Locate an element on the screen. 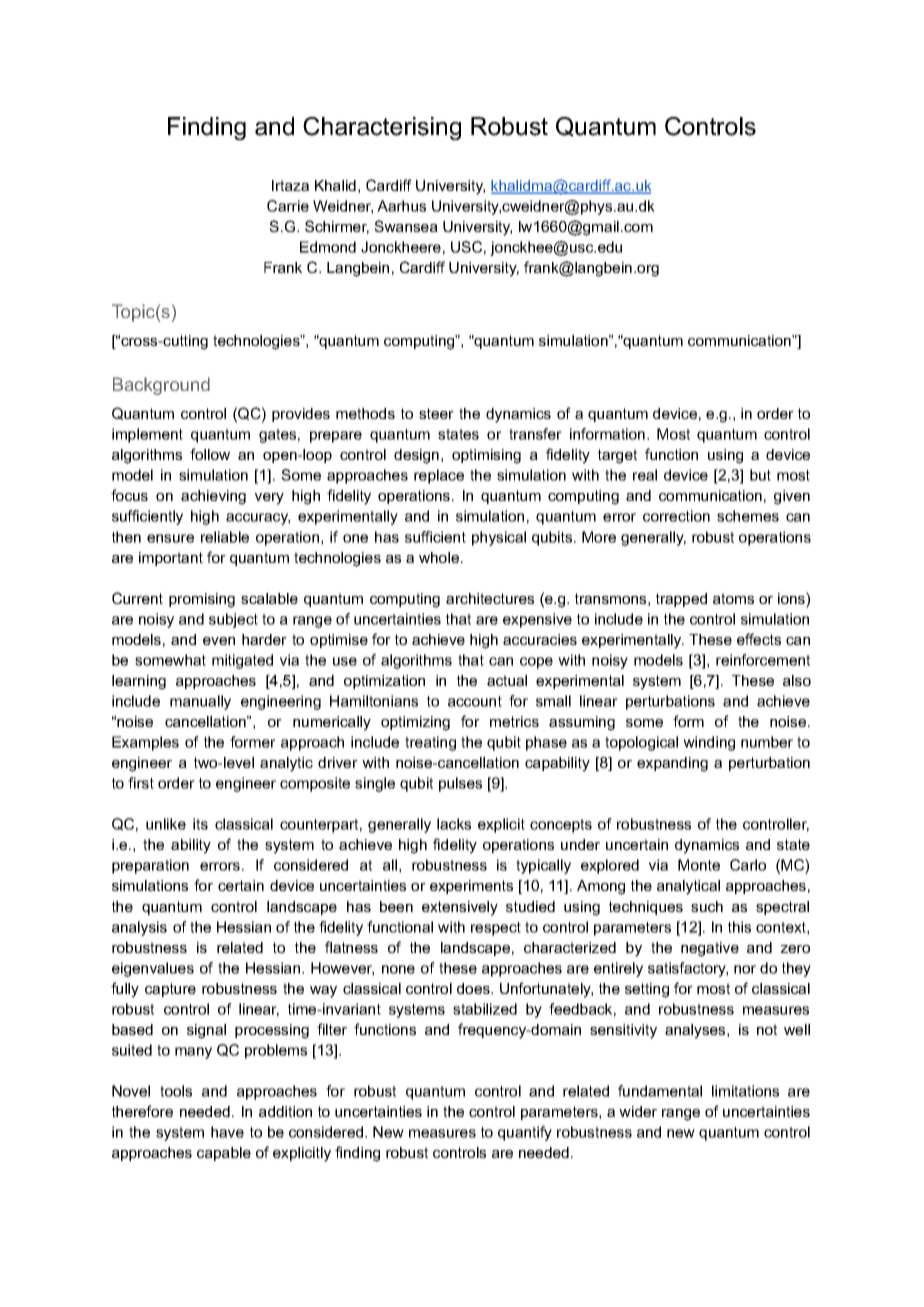 This screenshot has width=924, height=1307. experiments is located at coordinates (471, 887).
